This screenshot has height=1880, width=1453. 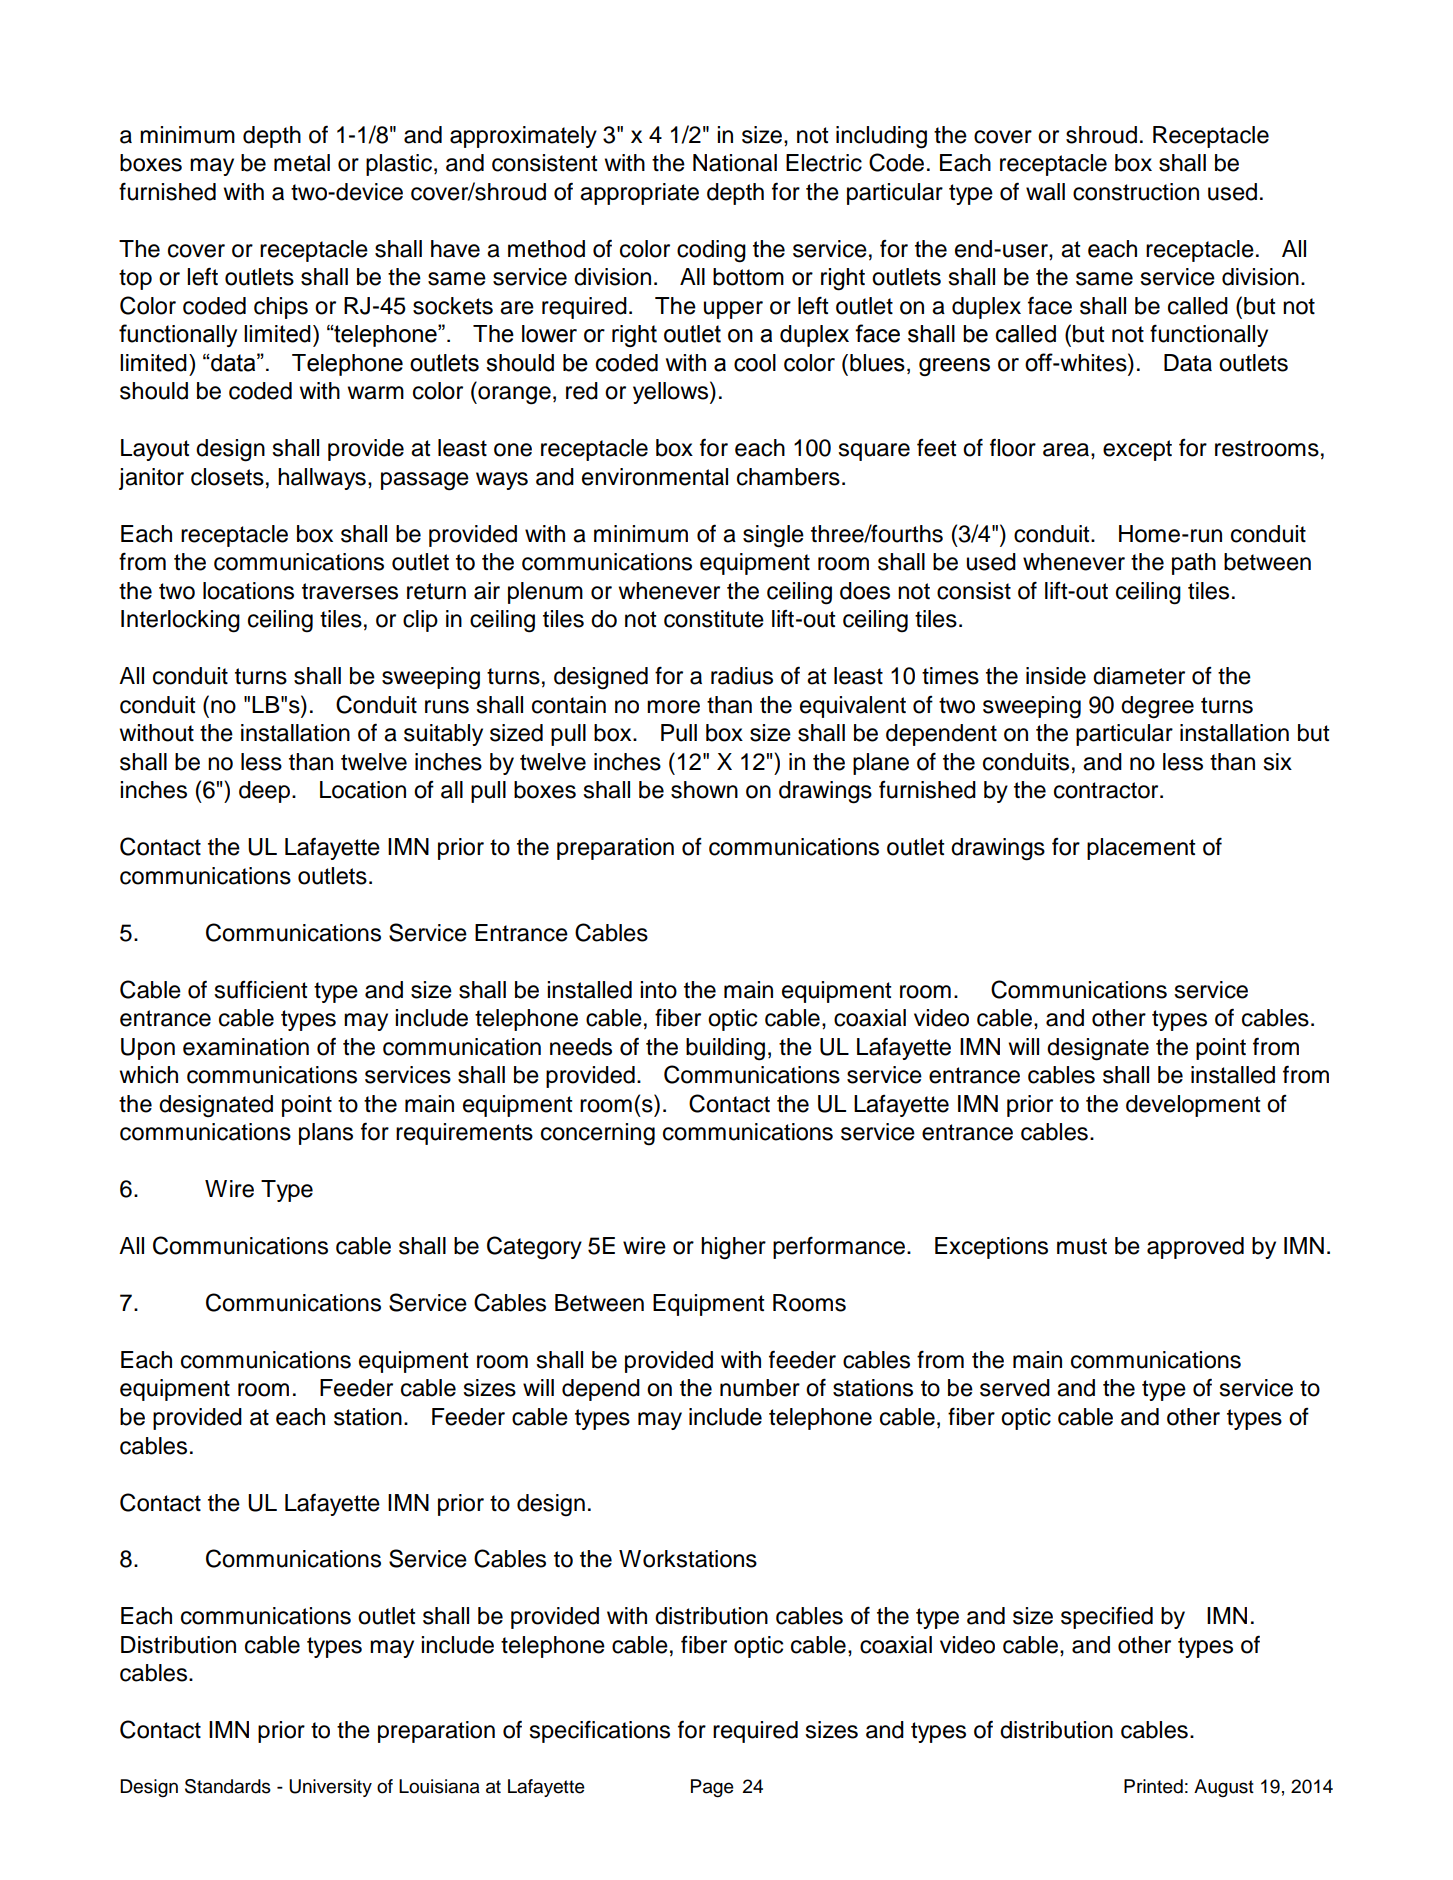 I want to click on metal, so click(x=302, y=163).
